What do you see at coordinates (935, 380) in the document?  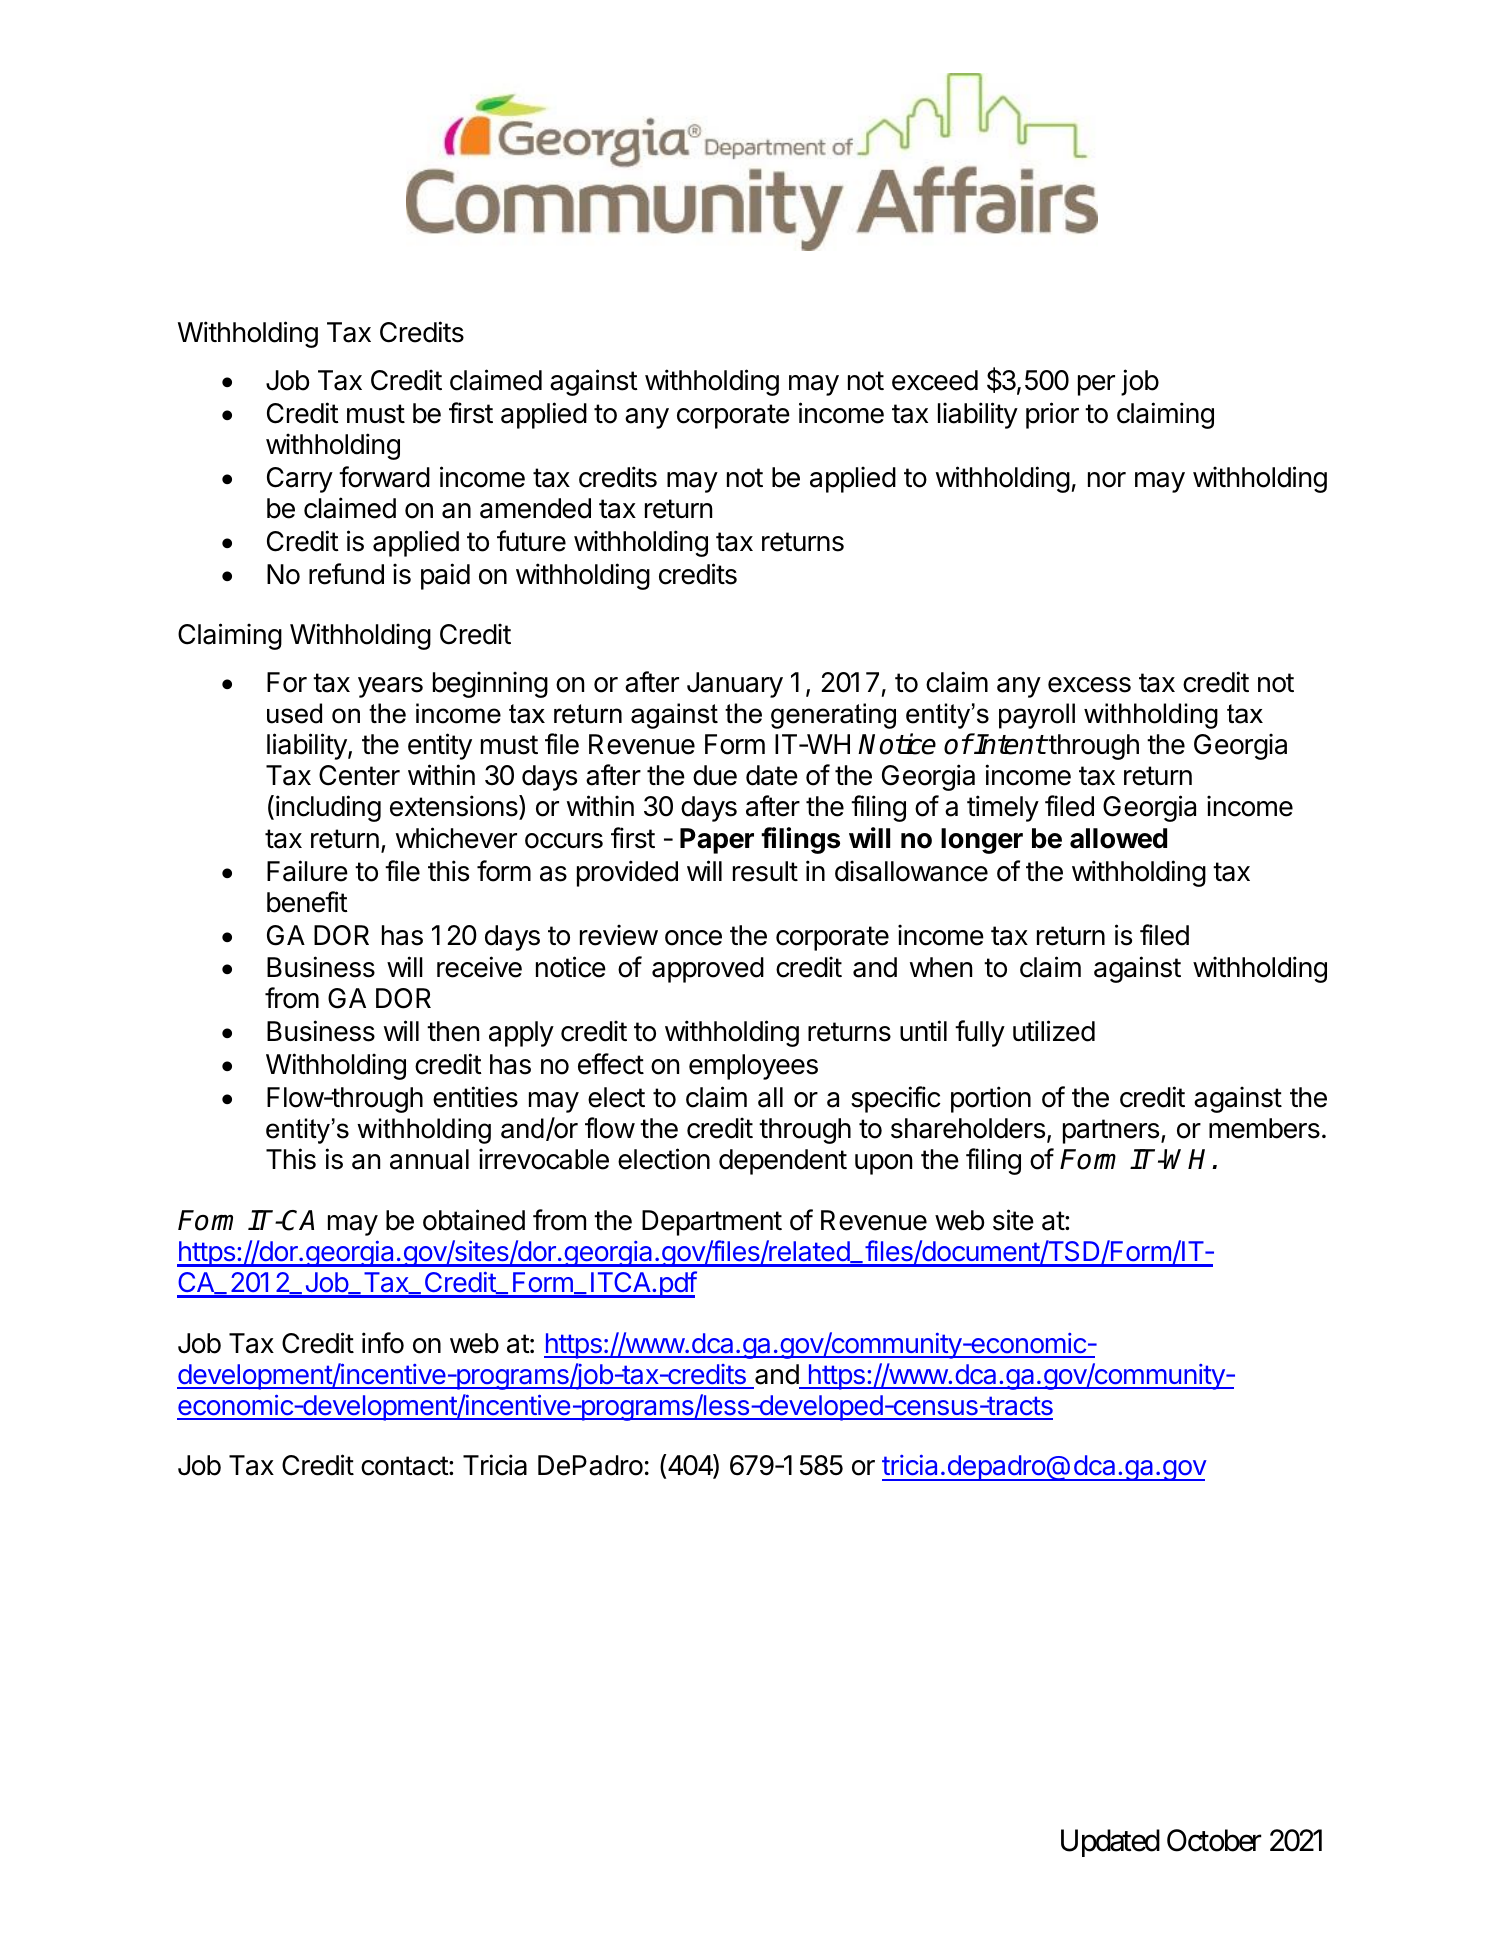 I see `exceed` at bounding box center [935, 380].
